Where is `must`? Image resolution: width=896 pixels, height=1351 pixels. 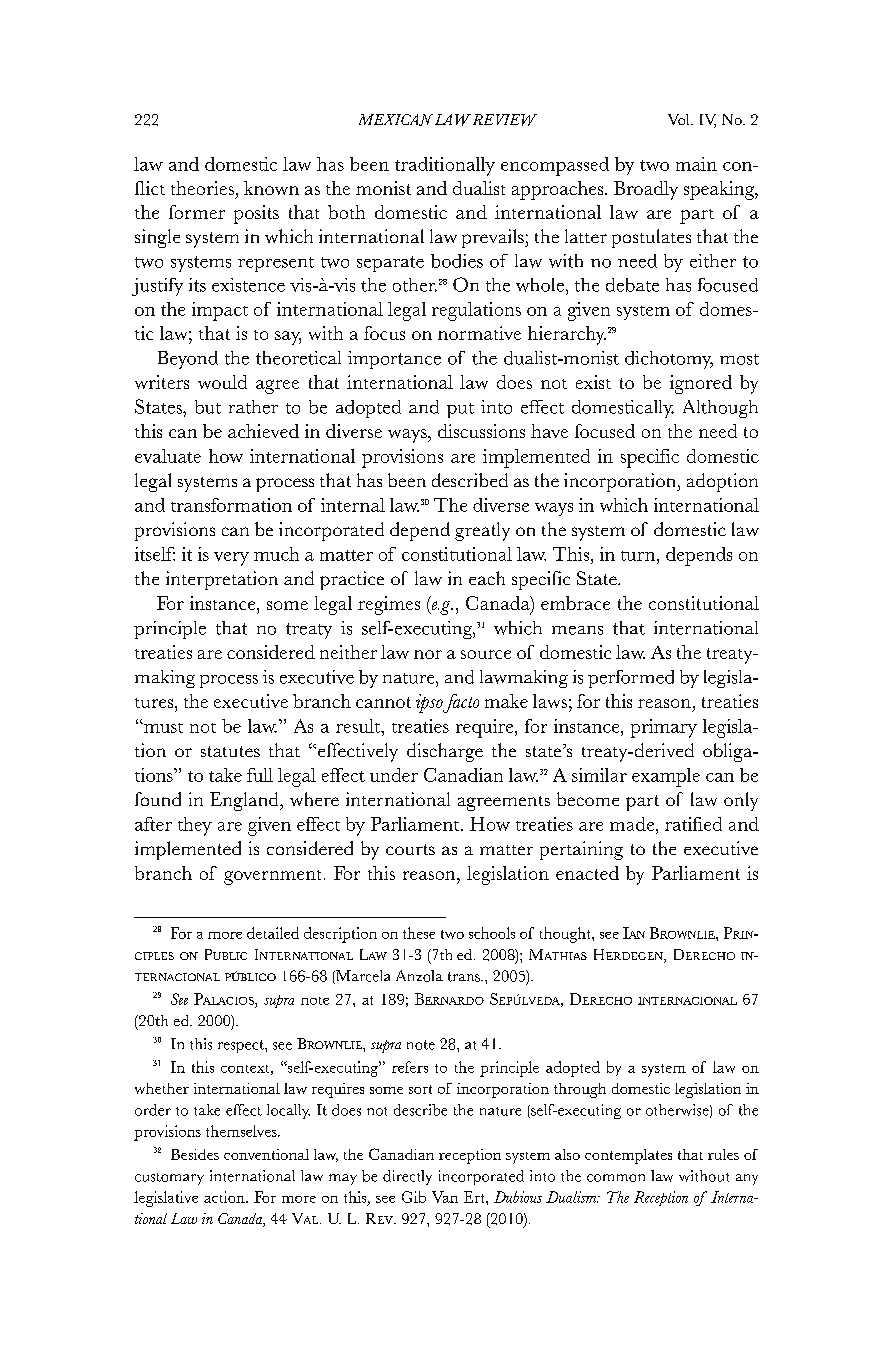
must is located at coordinates (162, 728).
